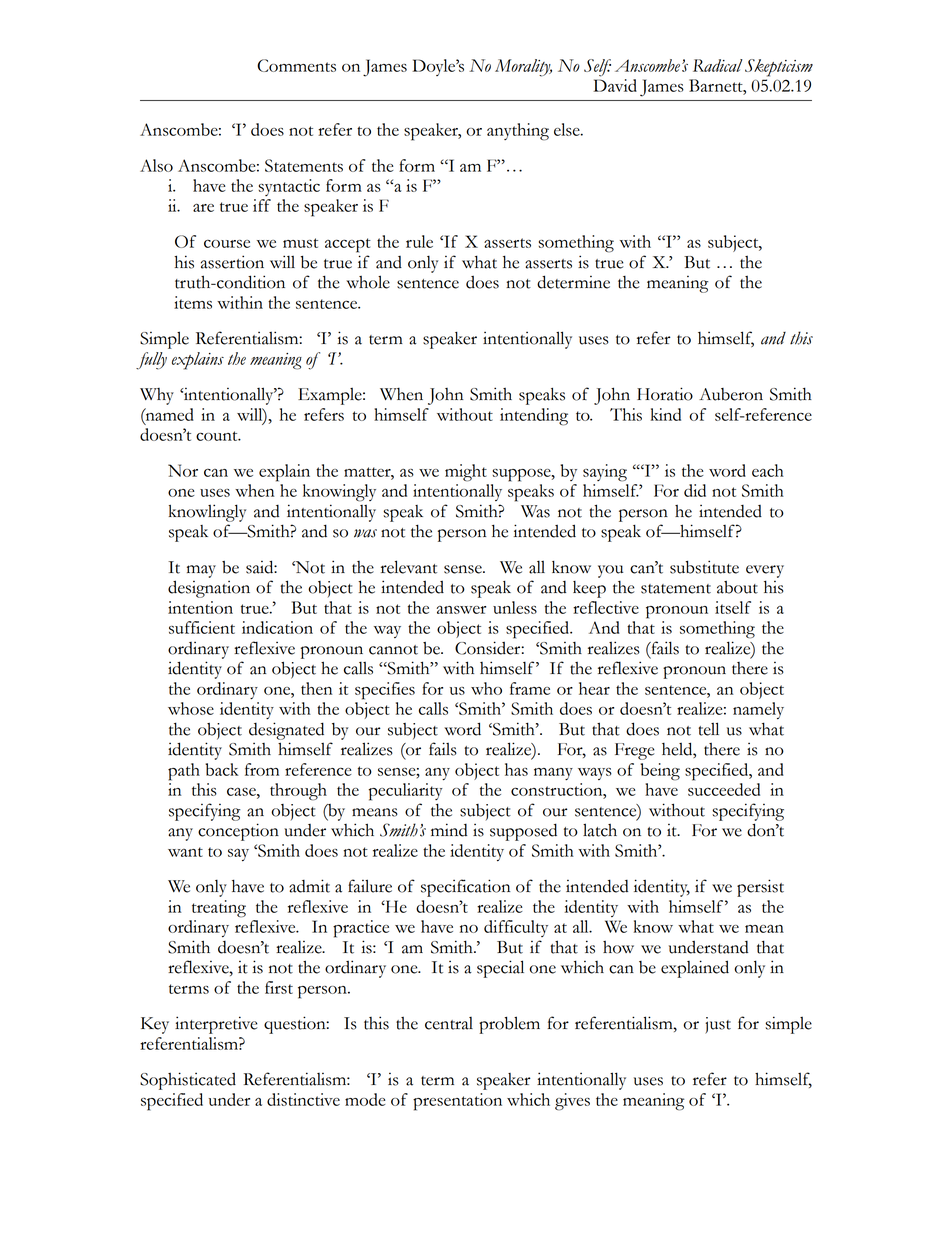 The image size is (952, 1233). What do you see at coordinates (238, 832) in the screenshot?
I see `conception` at bounding box center [238, 832].
